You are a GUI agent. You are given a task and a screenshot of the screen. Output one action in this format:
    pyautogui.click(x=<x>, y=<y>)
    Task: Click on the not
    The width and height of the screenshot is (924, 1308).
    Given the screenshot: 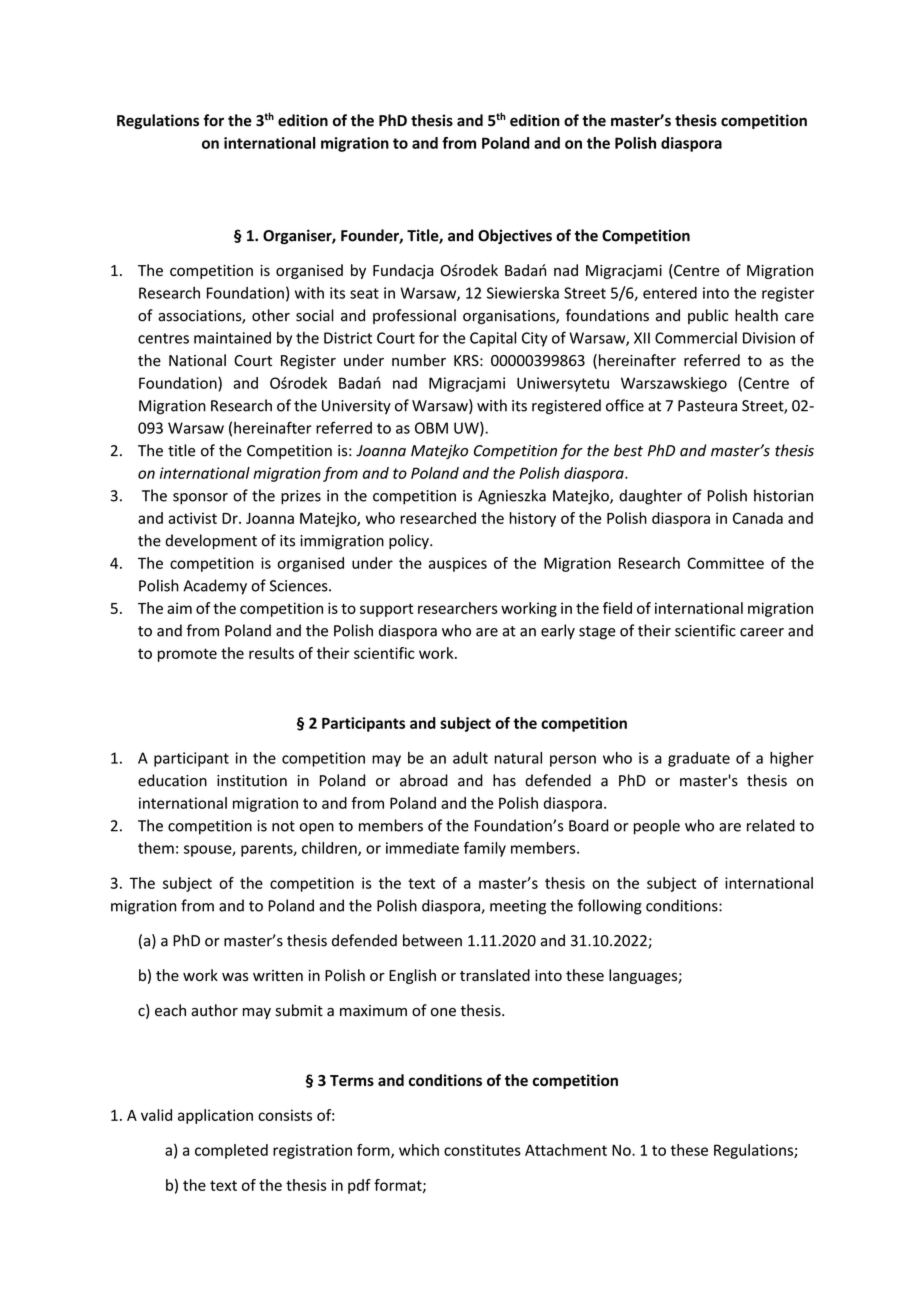 What is the action you would take?
    pyautogui.click(x=283, y=826)
